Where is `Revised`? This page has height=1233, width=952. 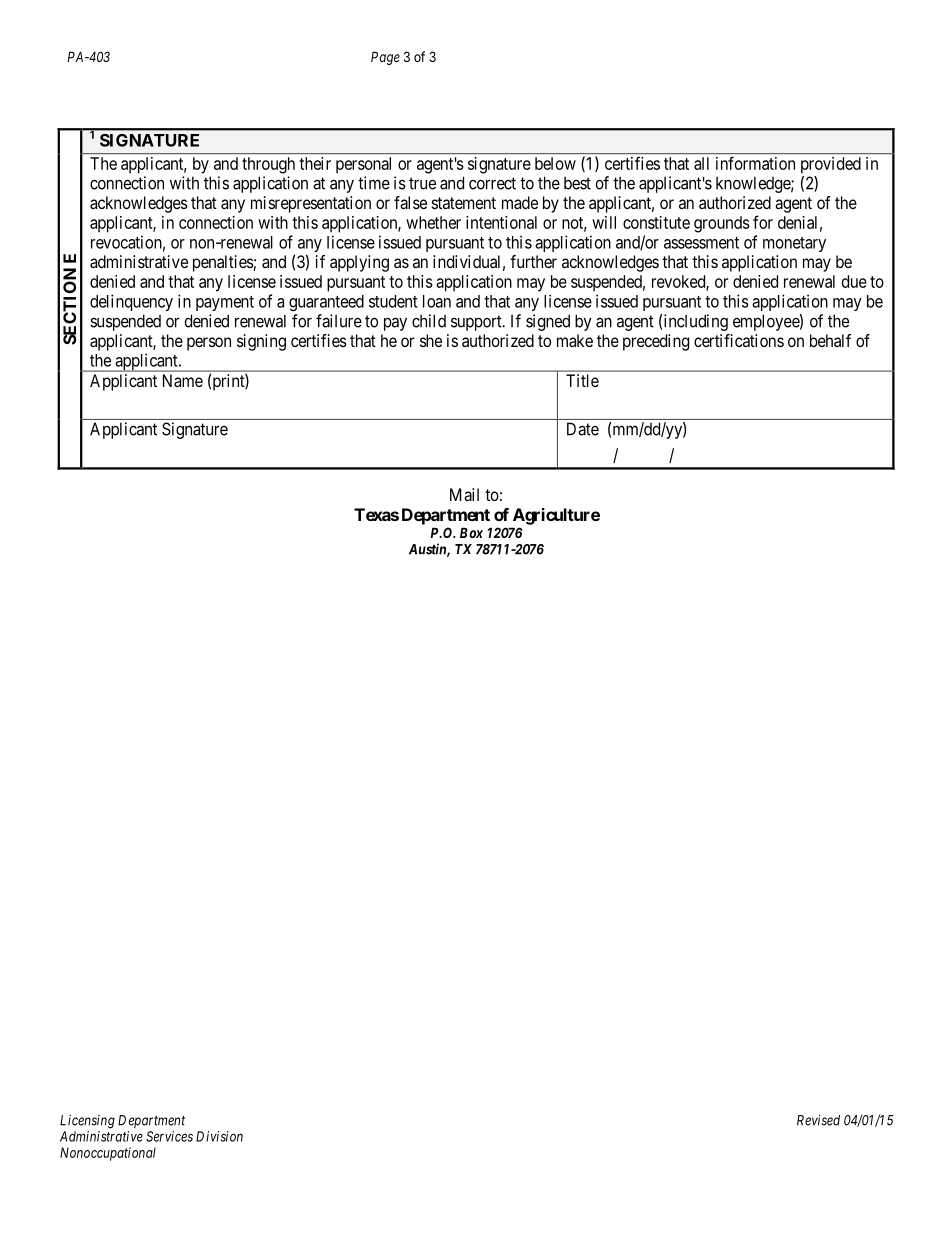
Revised is located at coordinates (818, 1120).
